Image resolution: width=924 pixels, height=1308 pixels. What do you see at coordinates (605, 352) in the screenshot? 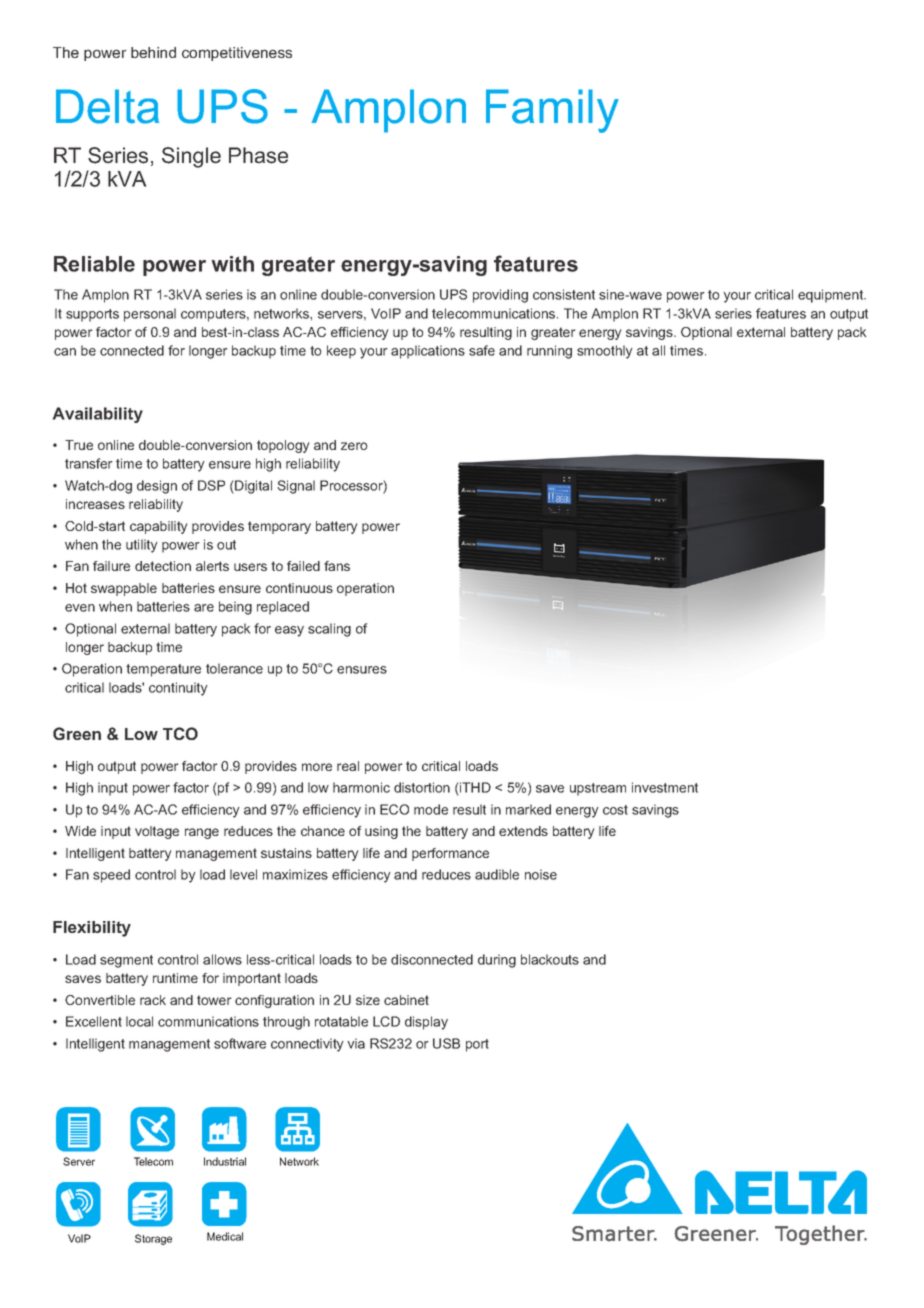
I see `smoothly` at bounding box center [605, 352].
